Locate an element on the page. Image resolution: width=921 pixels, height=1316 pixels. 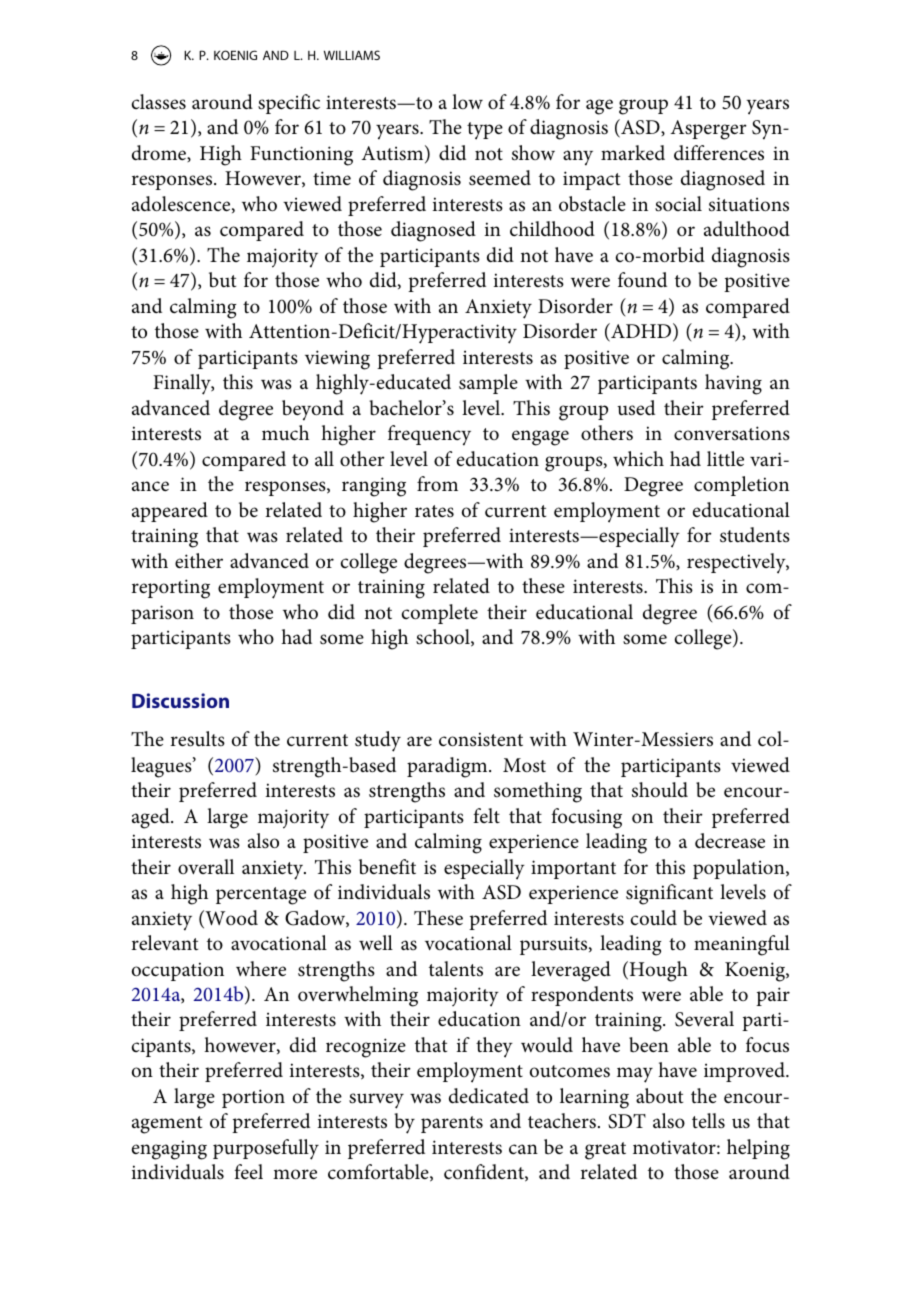
frequency is located at coordinates (429, 435).
